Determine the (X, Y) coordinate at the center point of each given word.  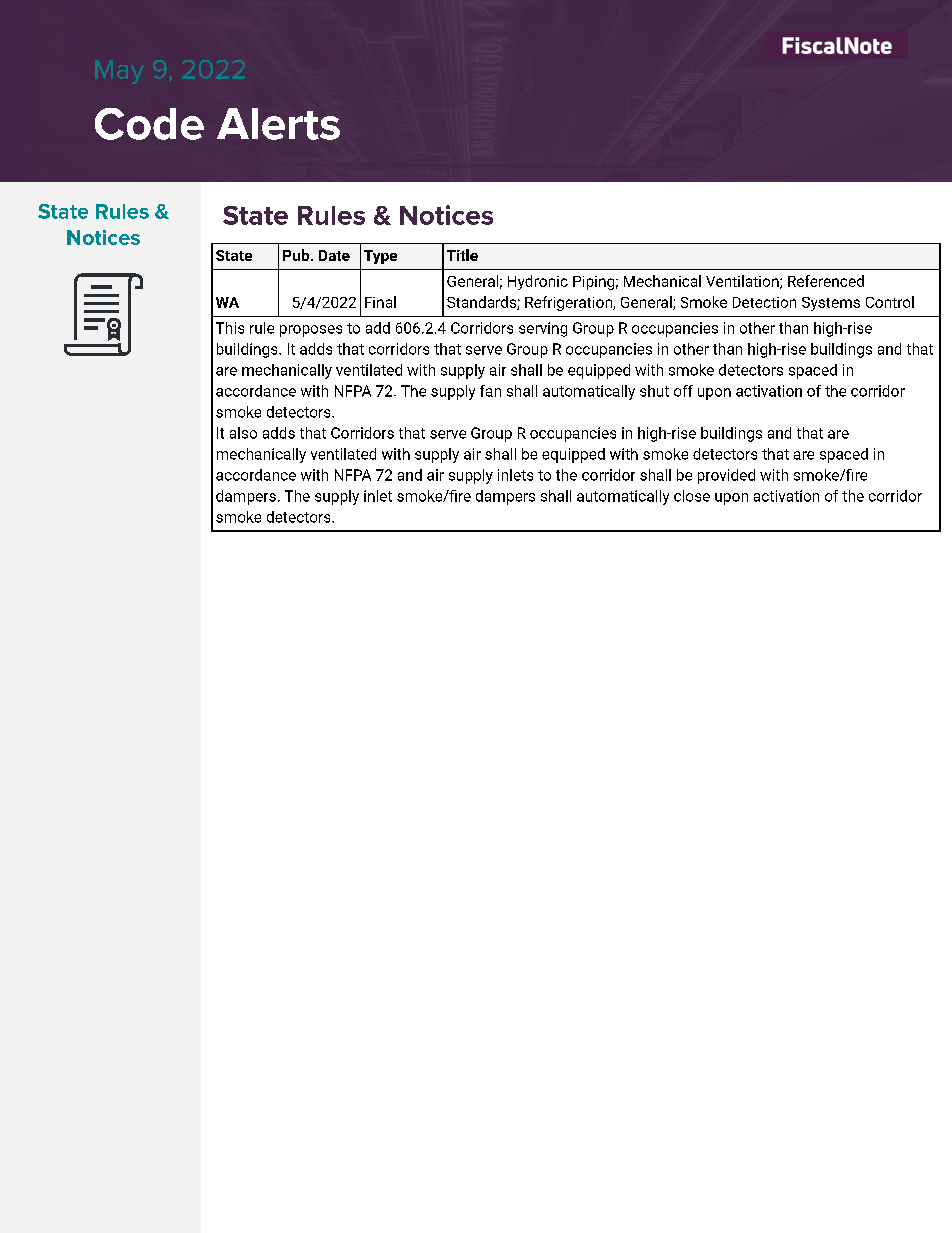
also (243, 433)
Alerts (278, 124)
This (230, 328)
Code (149, 124)
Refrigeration (569, 303)
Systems (831, 304)
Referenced (826, 281)
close (692, 496)
